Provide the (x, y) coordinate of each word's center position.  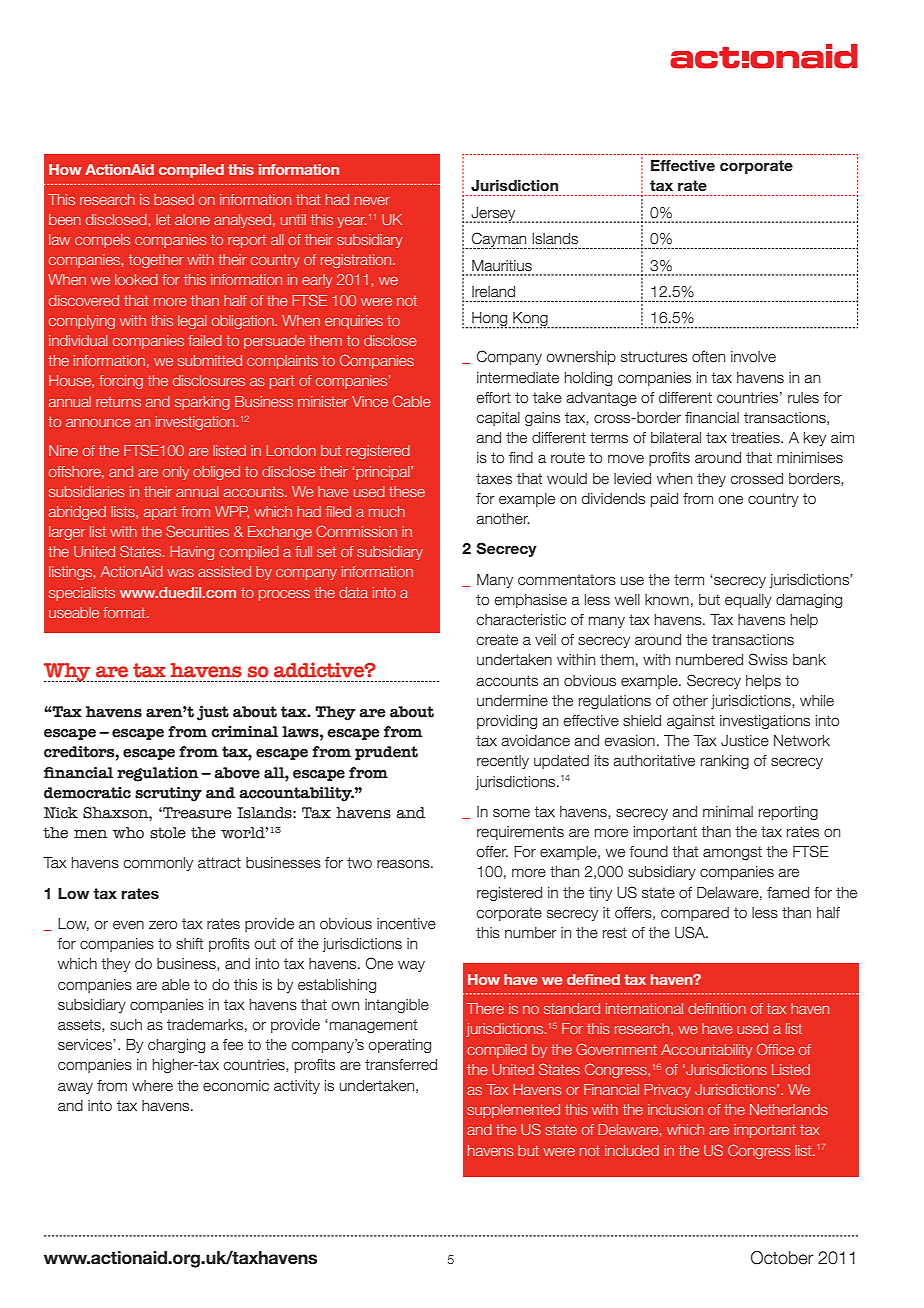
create (497, 640)
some (511, 813)
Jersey (493, 215)
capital (498, 419)
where (152, 1086)
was (180, 573)
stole (168, 833)
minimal (728, 811)
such (126, 1025)
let (163, 219)
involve (753, 357)
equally (748, 601)
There (485, 1008)
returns (118, 402)
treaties (756, 438)
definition (717, 1008)
